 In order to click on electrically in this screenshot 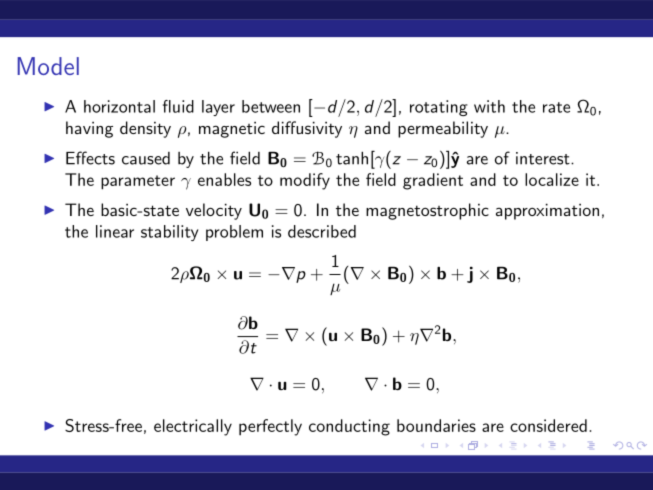, I will do `click(193, 427)`.
